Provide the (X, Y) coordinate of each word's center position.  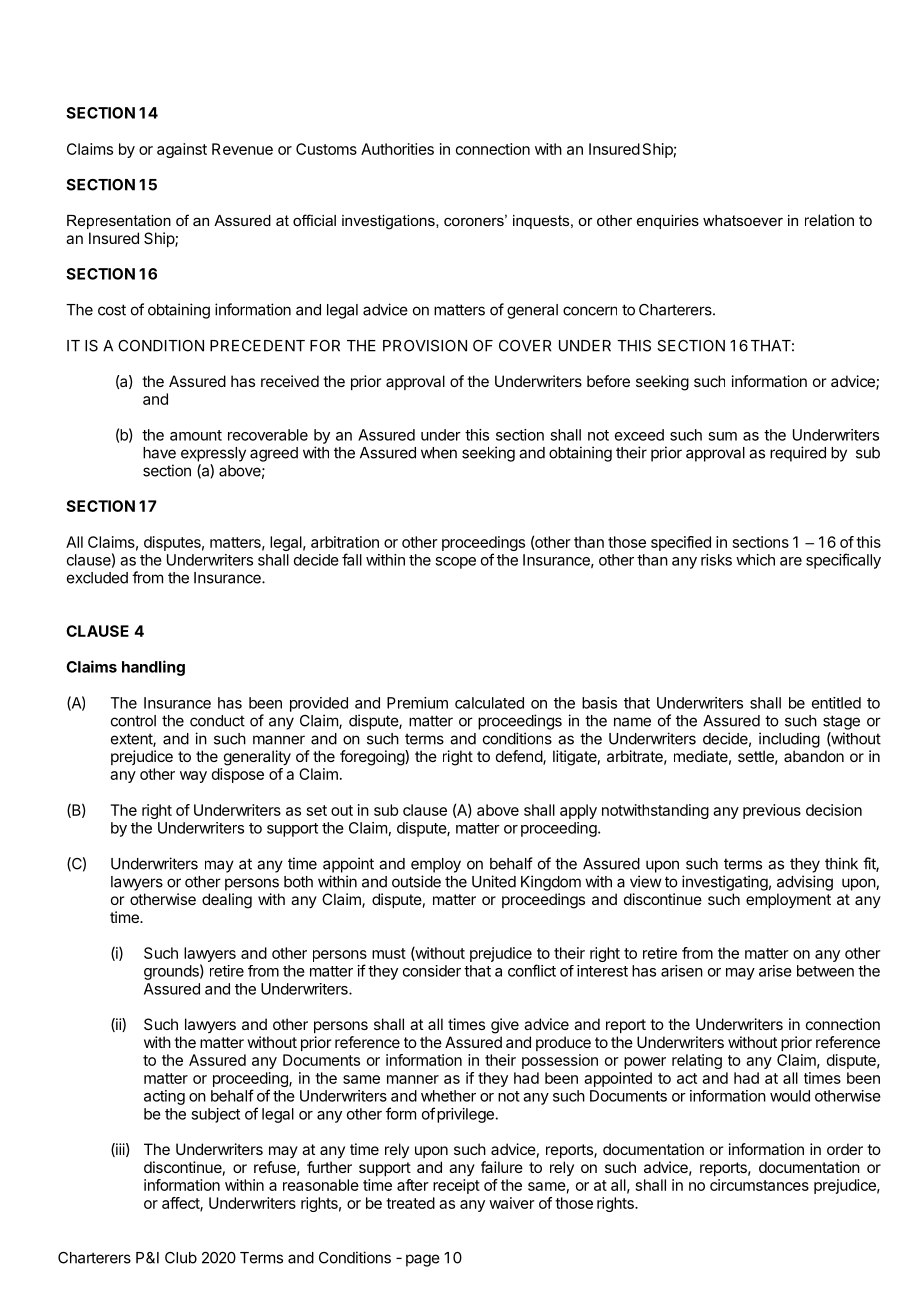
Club (181, 1258)
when (439, 453)
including (789, 740)
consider (432, 971)
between (825, 971)
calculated (489, 703)
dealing (227, 901)
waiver (512, 1203)
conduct (217, 721)
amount (196, 435)
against (182, 150)
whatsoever (743, 220)
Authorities (397, 149)
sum (722, 436)
